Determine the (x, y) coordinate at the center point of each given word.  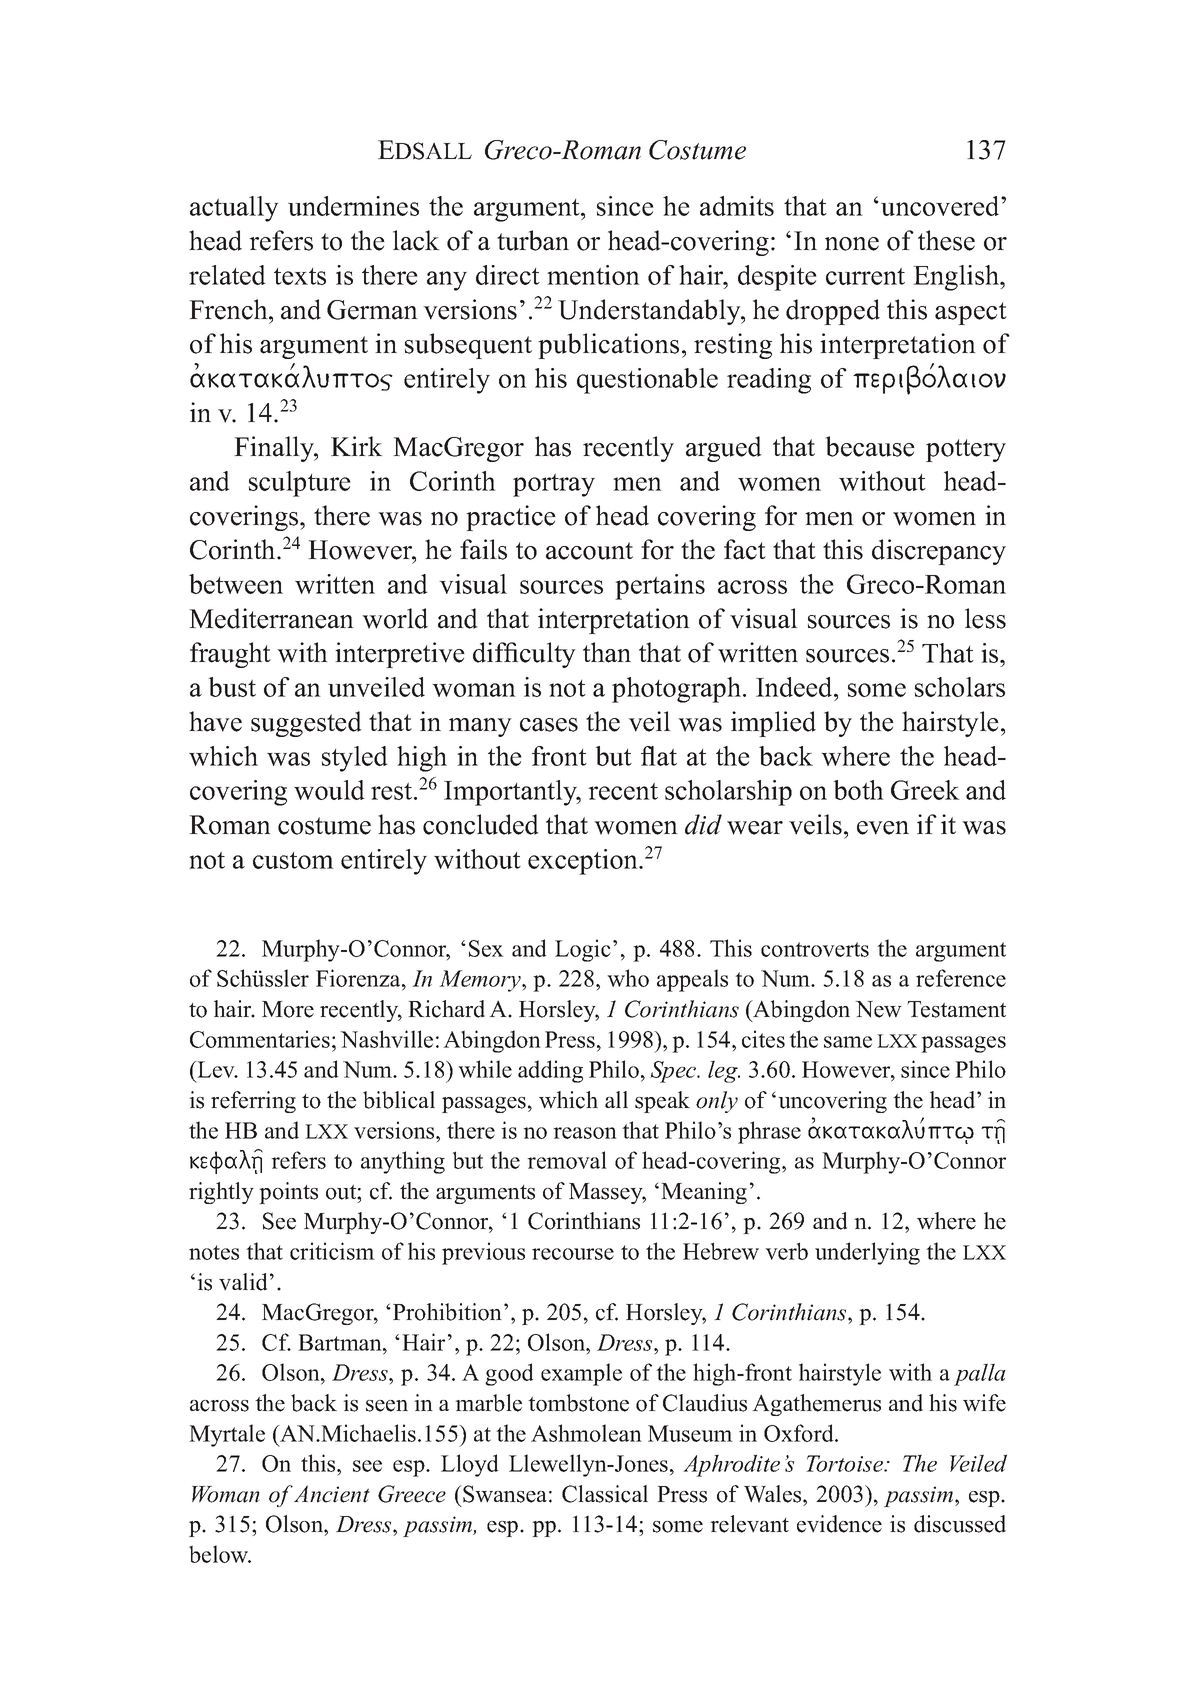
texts (300, 276)
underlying (867, 1253)
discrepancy (939, 552)
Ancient (332, 1494)
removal (567, 1160)
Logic (582, 950)
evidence (839, 1524)
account (589, 551)
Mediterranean (271, 618)
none (852, 244)
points (288, 1193)
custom (293, 860)
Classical (605, 1494)
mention (593, 275)
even (883, 828)
